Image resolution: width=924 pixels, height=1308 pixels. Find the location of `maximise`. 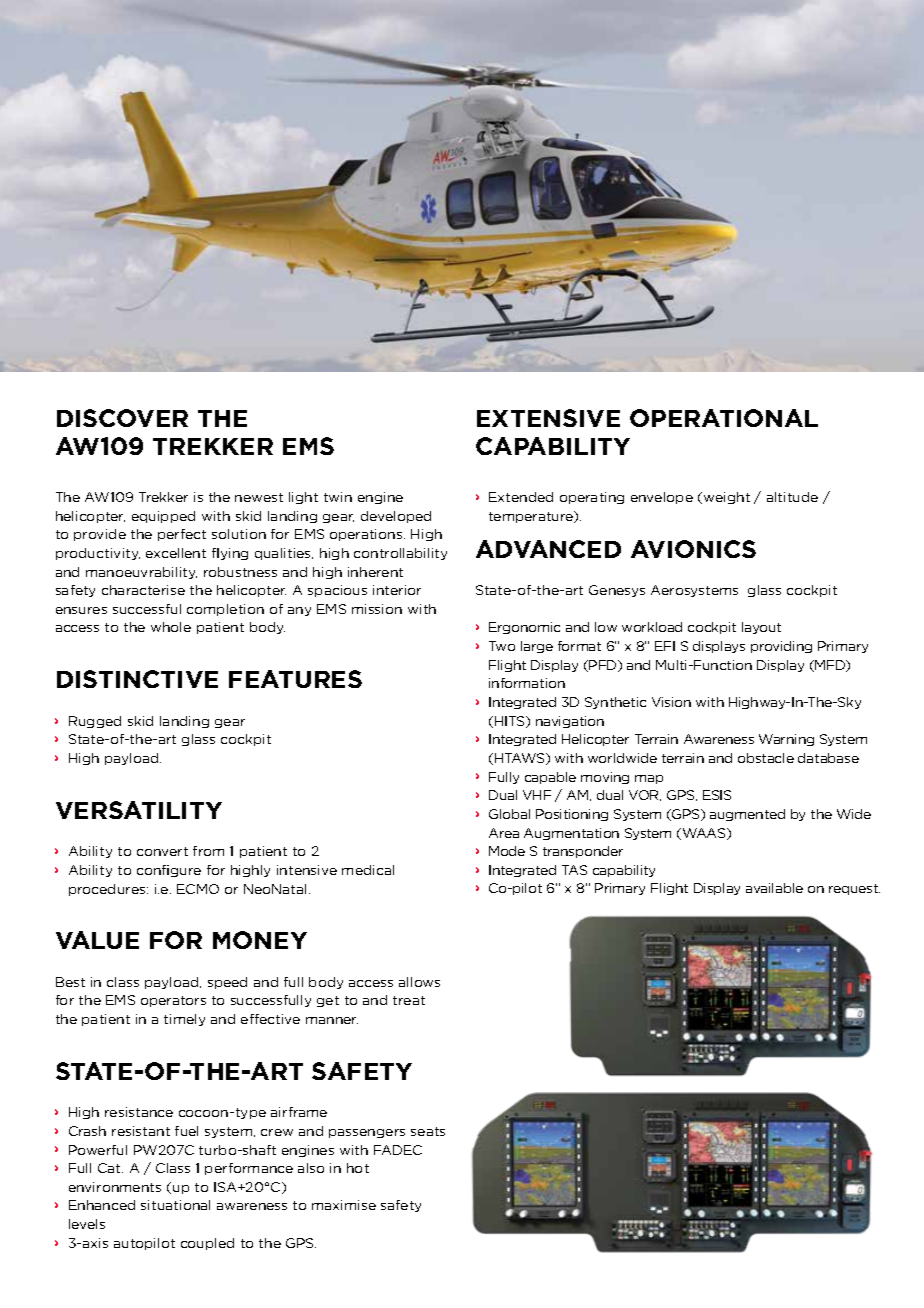

maximise is located at coordinates (344, 1205).
